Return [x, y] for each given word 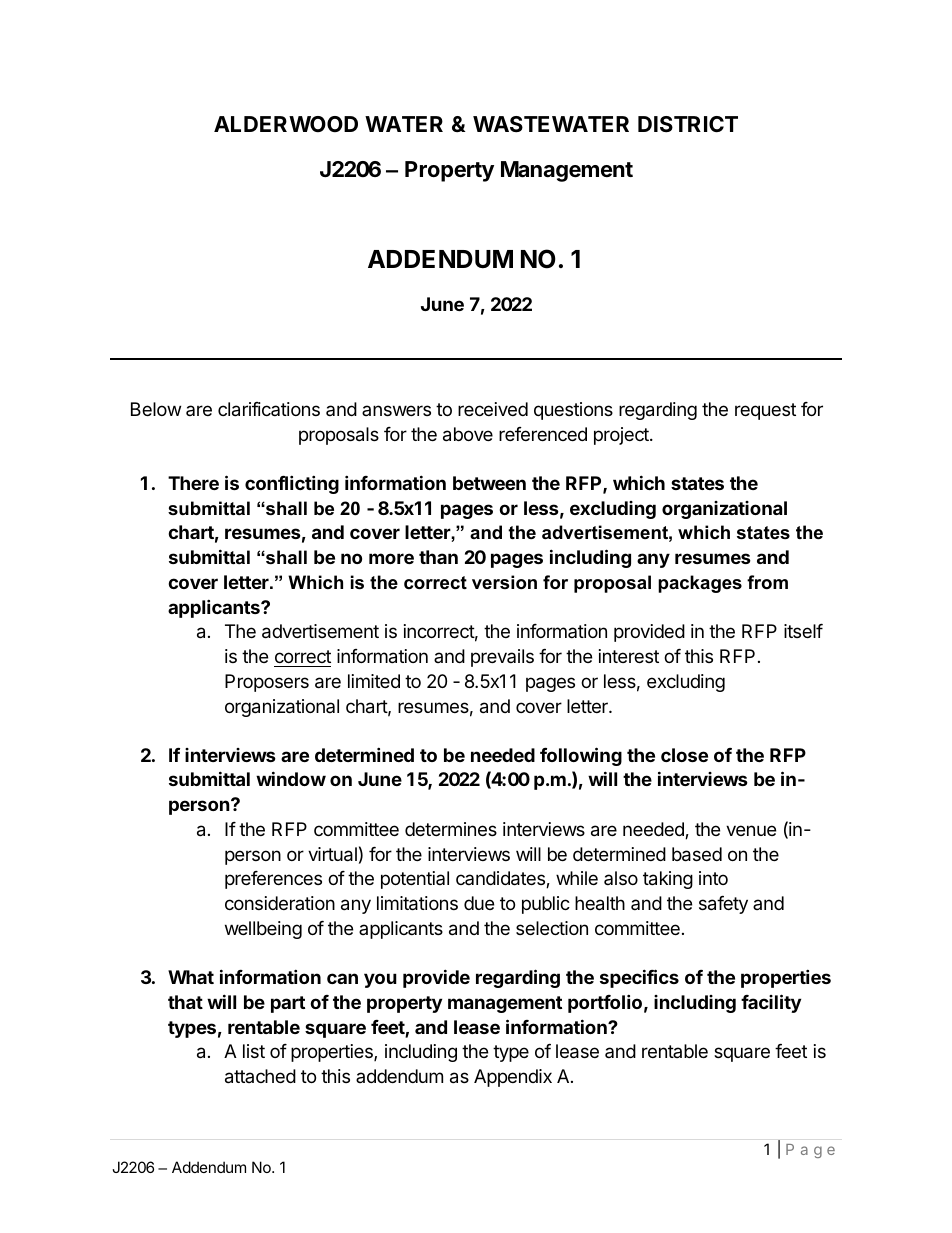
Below [156, 409]
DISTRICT [688, 124]
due [479, 903]
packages [700, 584]
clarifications [269, 409]
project [622, 436]
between [489, 483]
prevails [502, 658]
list [254, 1051]
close [684, 755]
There [193, 483]
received [493, 409]
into [713, 878]
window [291, 778]
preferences [273, 880]
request [765, 411]
